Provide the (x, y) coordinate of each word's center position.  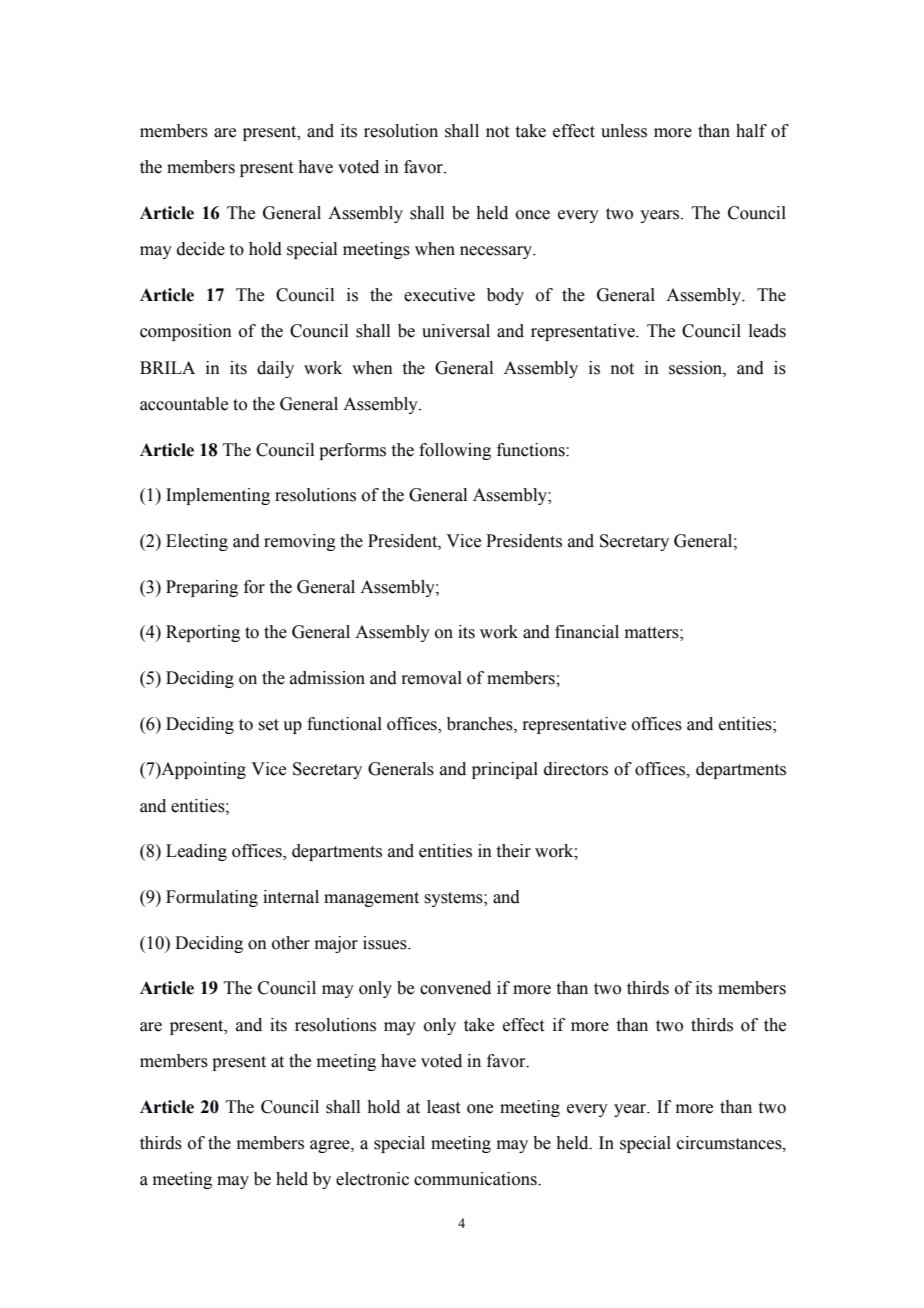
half (751, 131)
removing (300, 542)
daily (275, 369)
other (291, 943)
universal (456, 331)
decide (201, 249)
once (533, 215)
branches (481, 724)
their (514, 851)
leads (767, 331)
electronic (372, 1179)
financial (587, 632)
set (268, 725)
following (455, 451)
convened (455, 988)
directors (576, 769)
